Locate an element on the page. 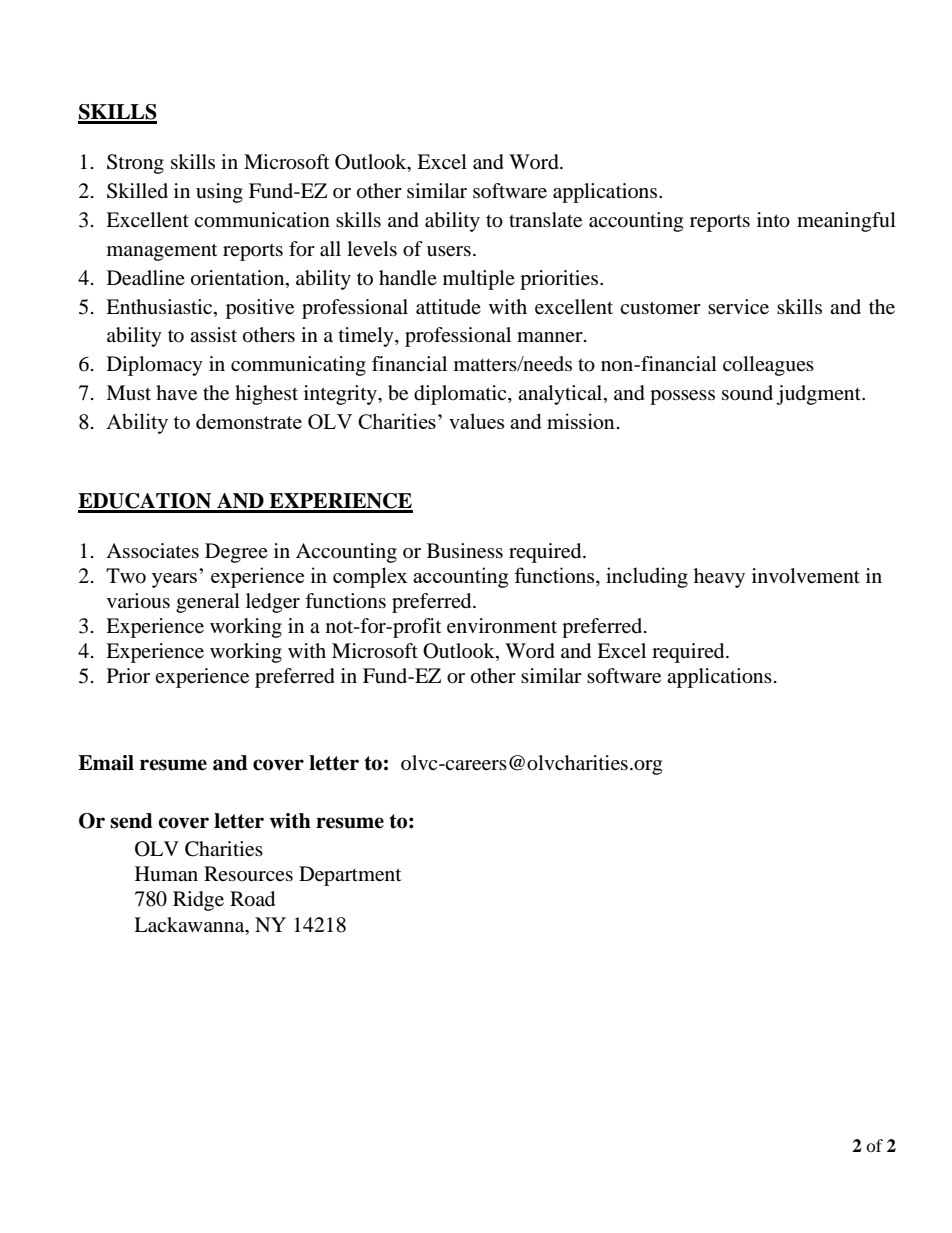 The image size is (952, 1233). Department is located at coordinates (350, 876).
